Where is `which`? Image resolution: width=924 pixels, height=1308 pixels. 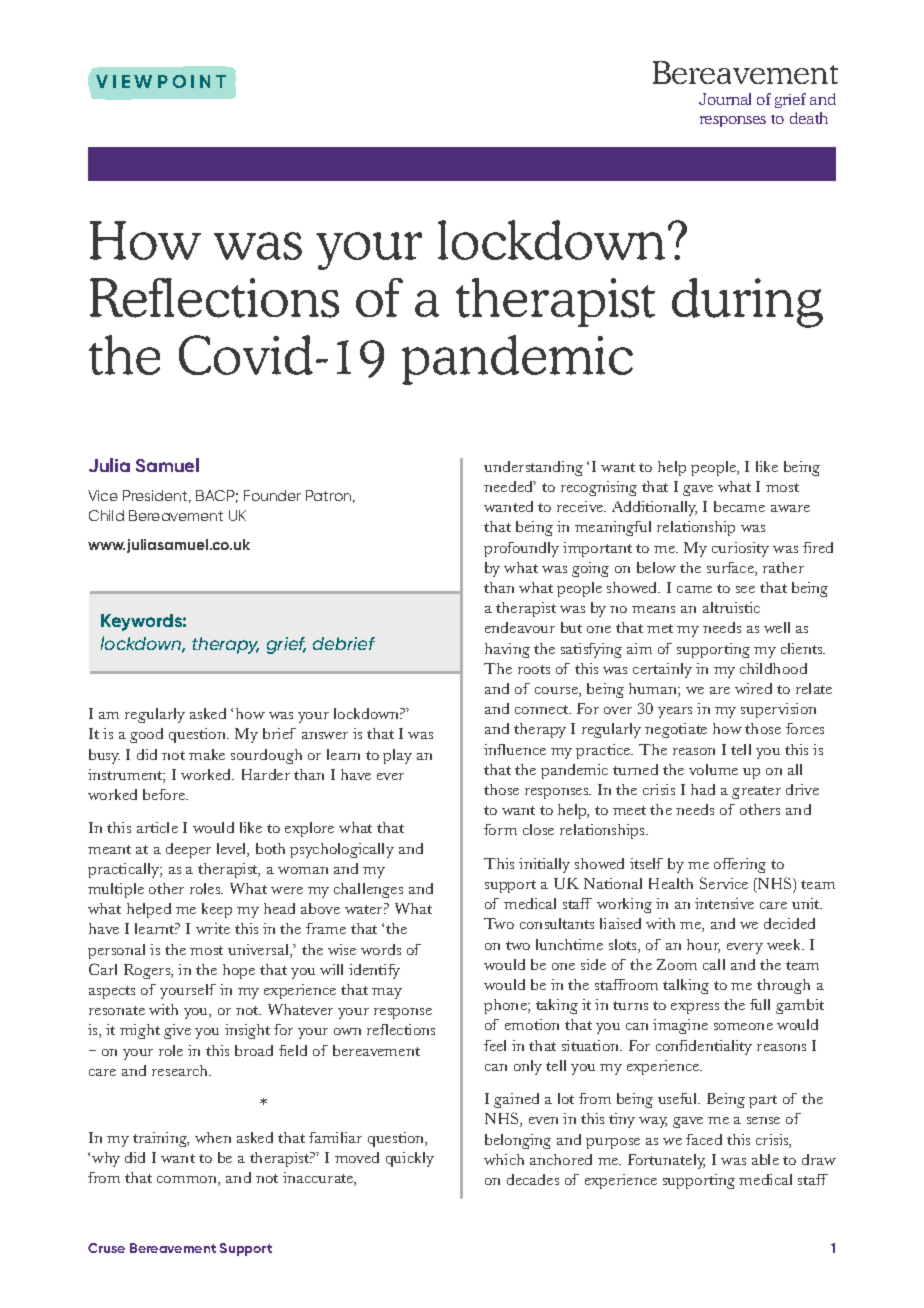 which is located at coordinates (504, 1159).
